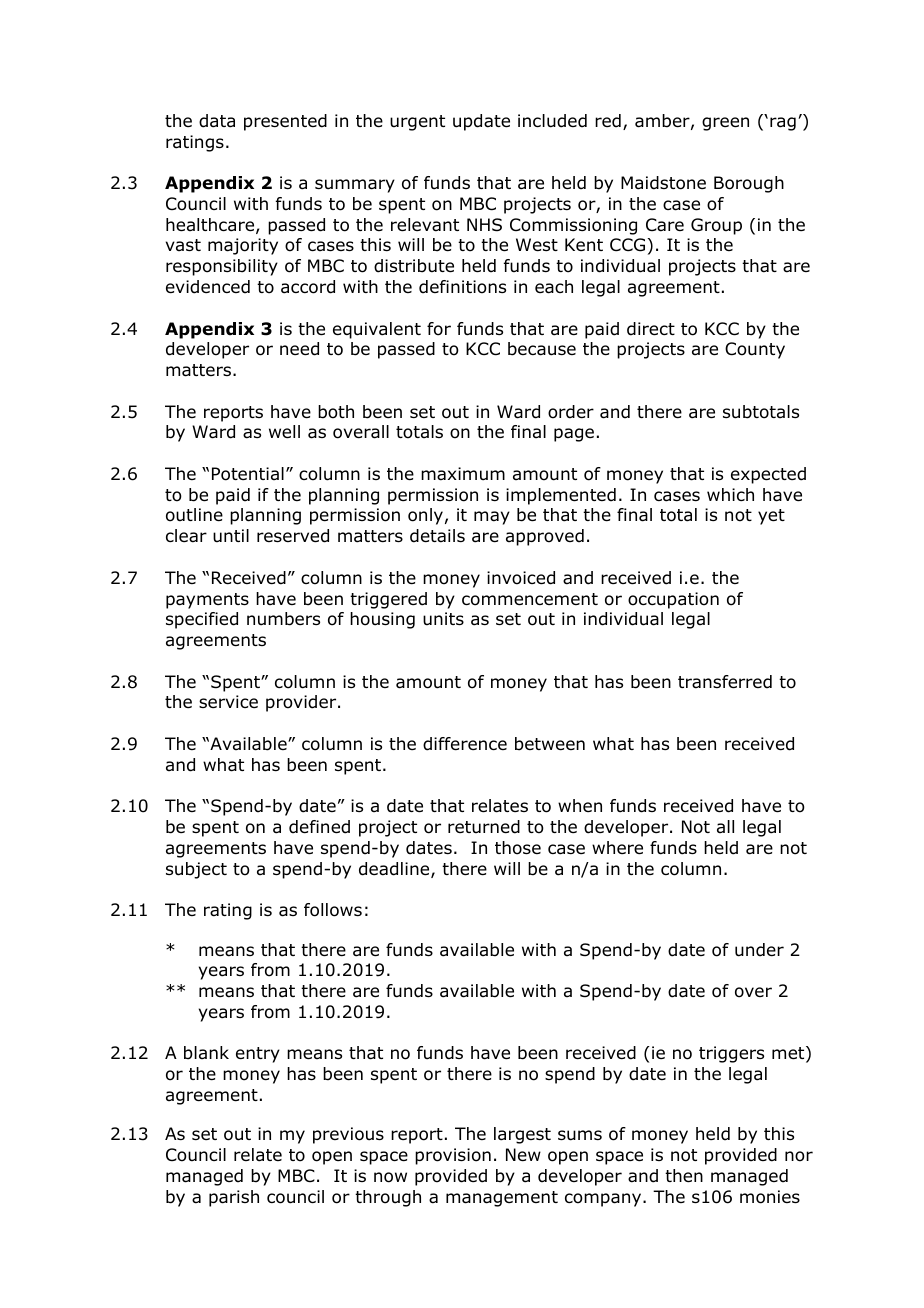  Describe the element at coordinates (285, 122) in the screenshot. I see `presented` at that location.
